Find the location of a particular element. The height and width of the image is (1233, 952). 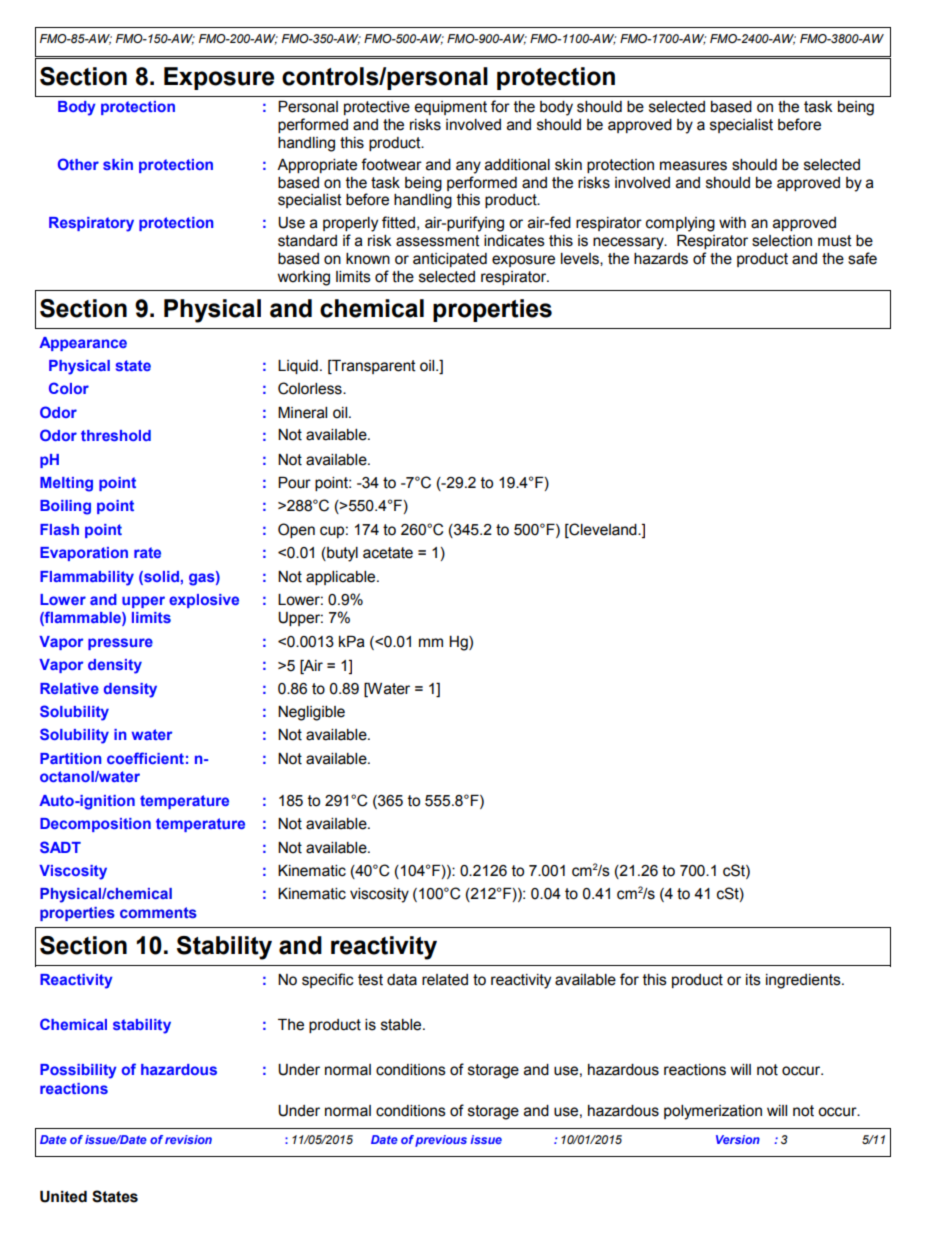

pressure is located at coordinates (120, 644).
